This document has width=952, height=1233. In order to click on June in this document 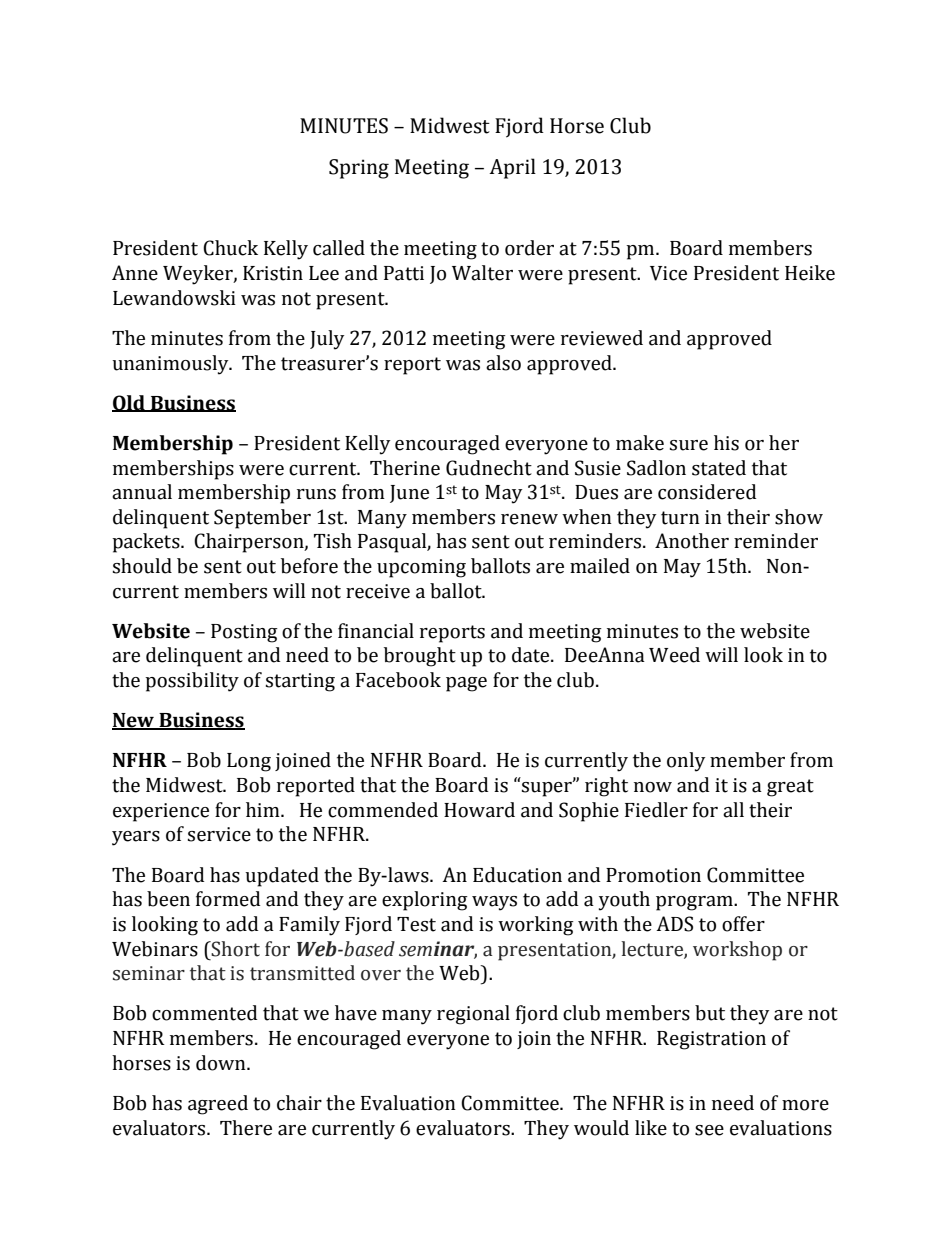, I will do `click(409, 494)`.
